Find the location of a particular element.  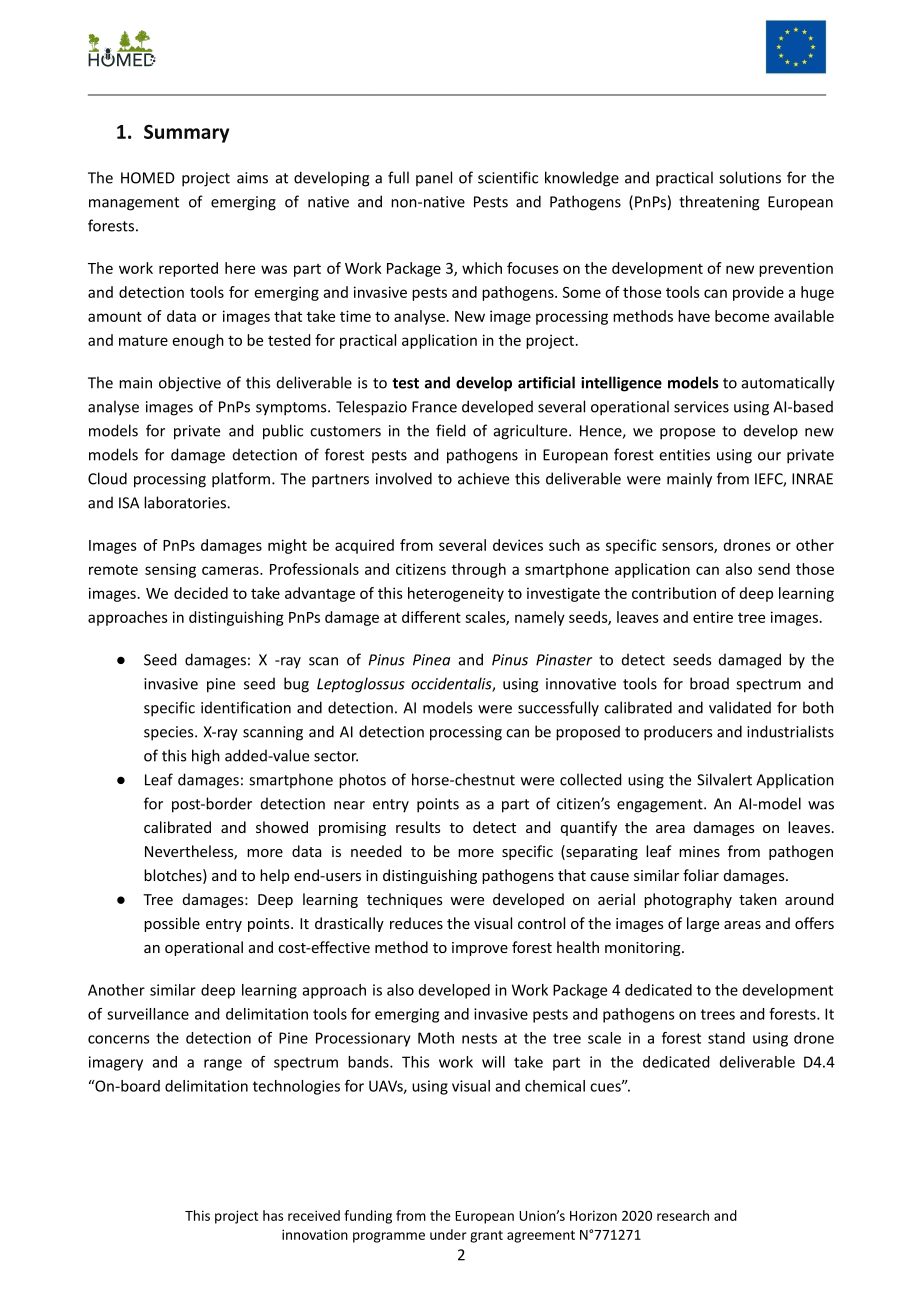

nests is located at coordinates (479, 1038).
